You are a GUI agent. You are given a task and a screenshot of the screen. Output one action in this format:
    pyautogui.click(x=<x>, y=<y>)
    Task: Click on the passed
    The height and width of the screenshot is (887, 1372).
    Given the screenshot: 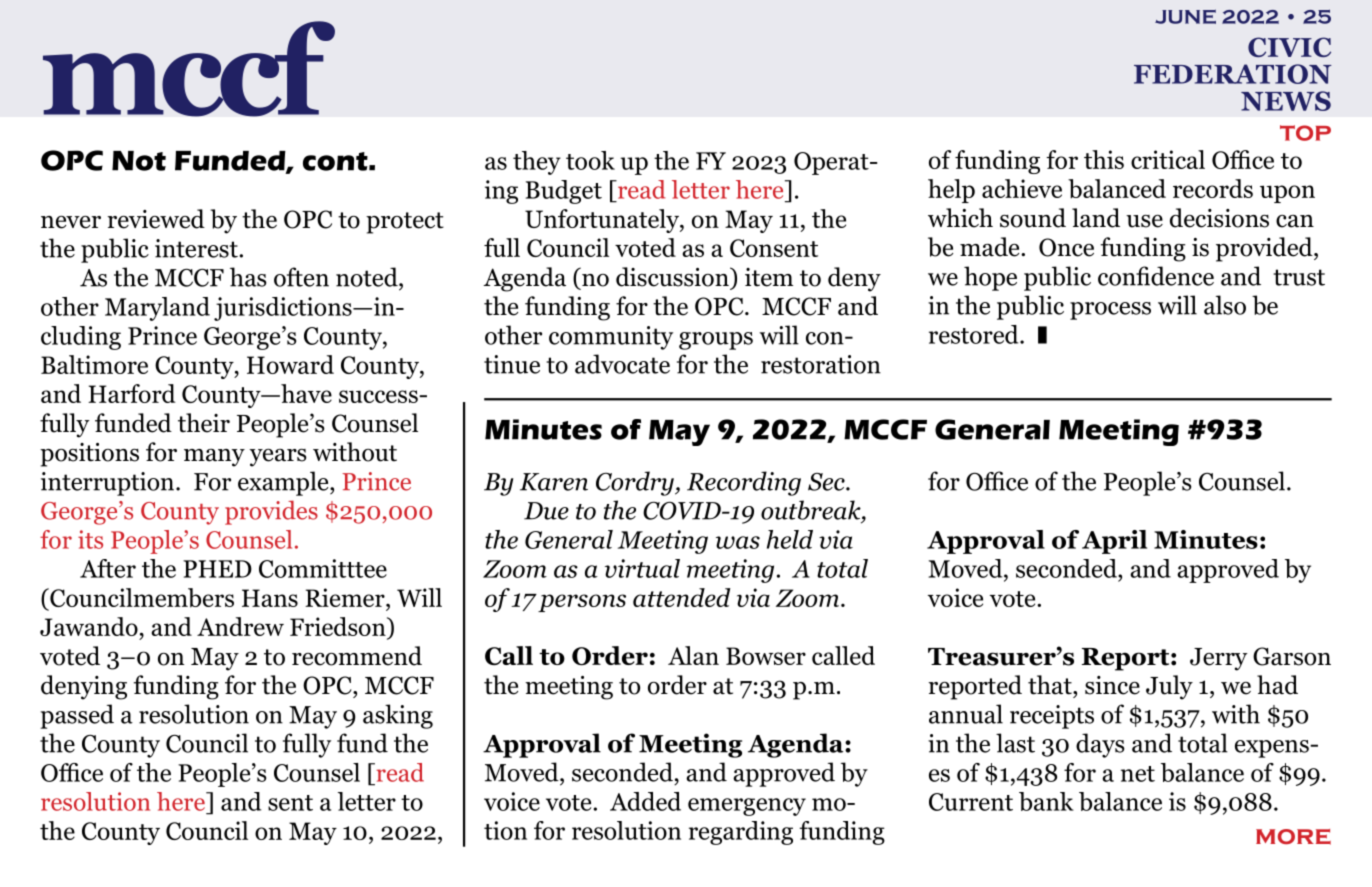 What is the action you would take?
    pyautogui.click(x=77, y=716)
